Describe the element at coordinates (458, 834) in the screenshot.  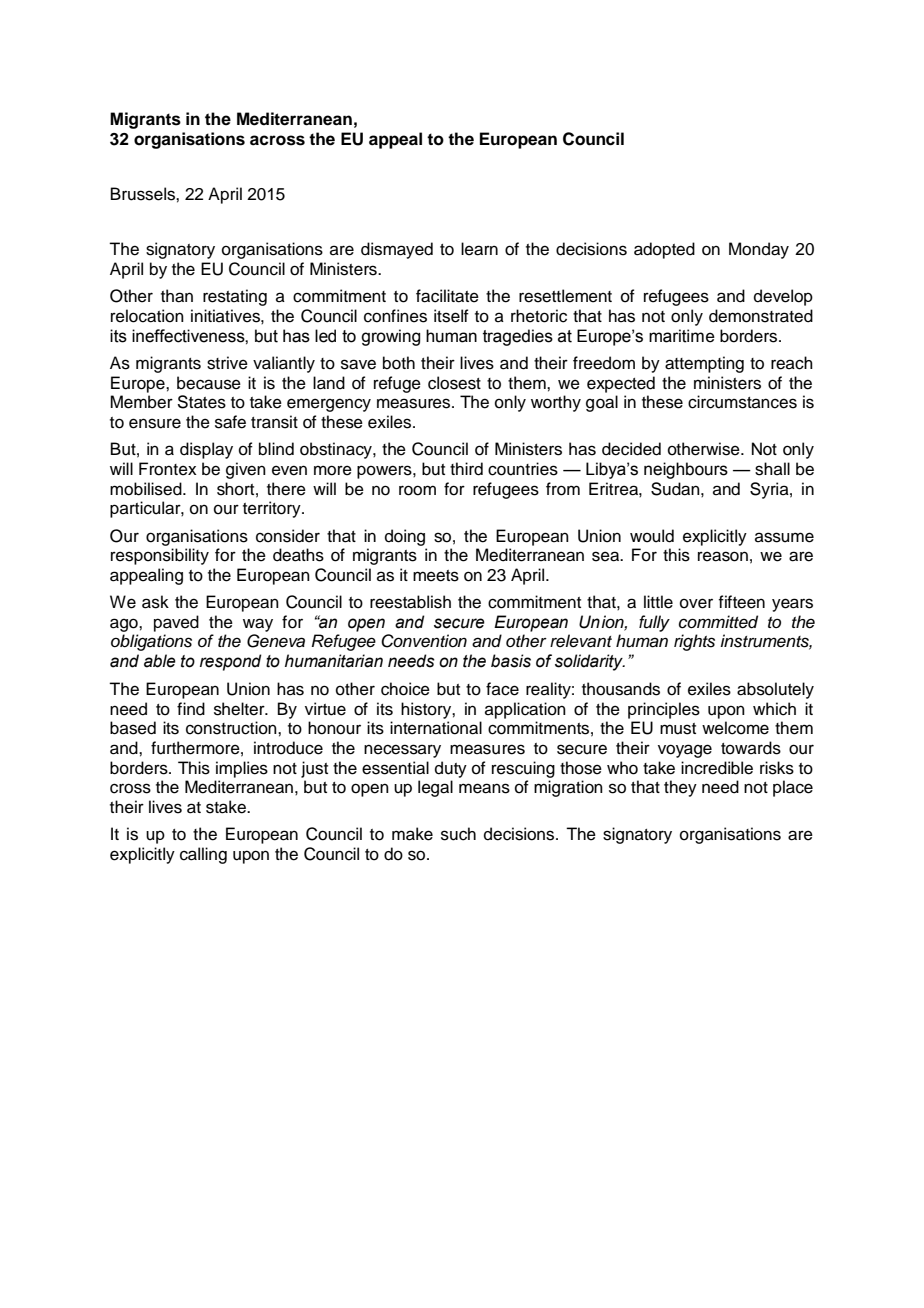
I see `such` at that location.
